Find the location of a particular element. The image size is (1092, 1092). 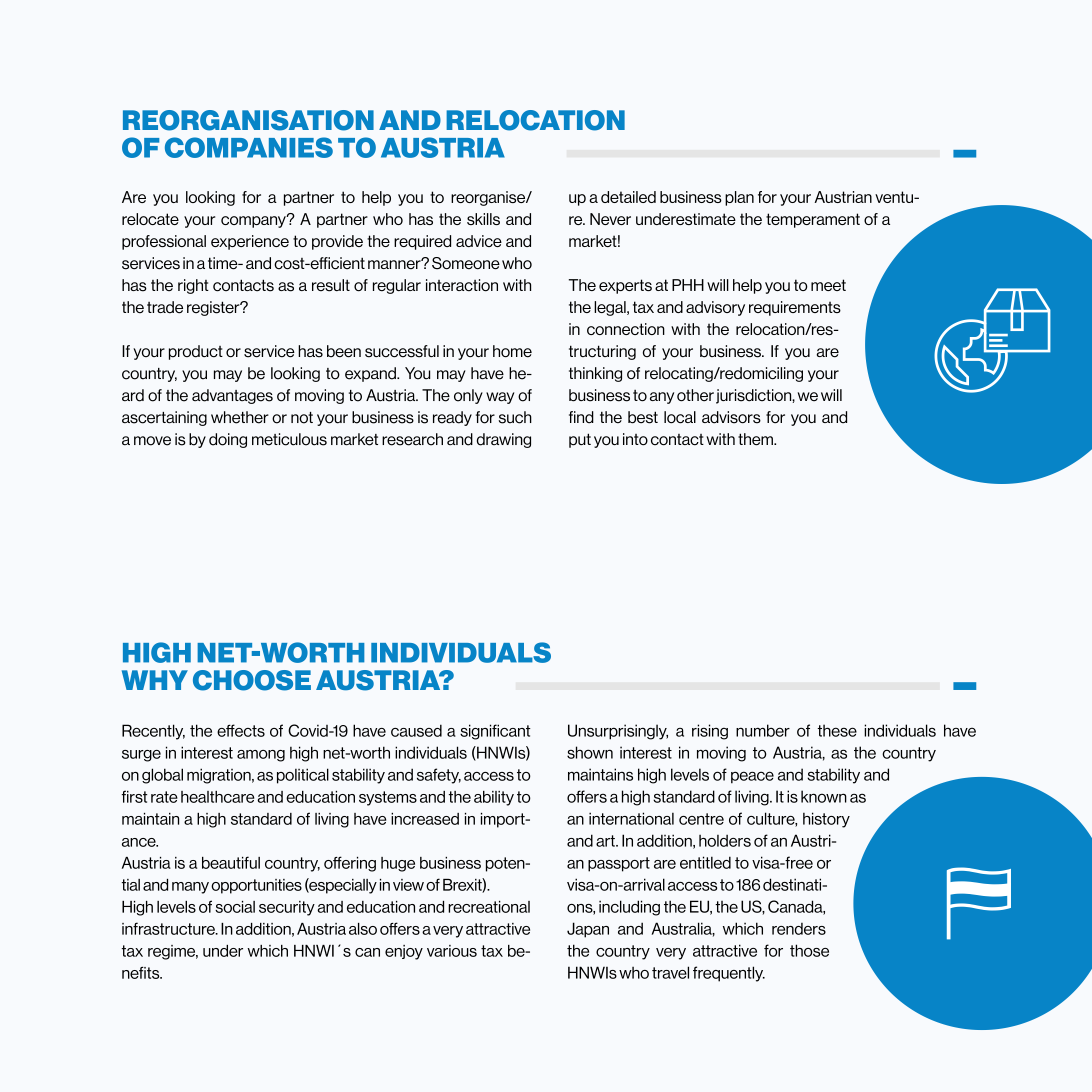

regime is located at coordinates (173, 952).
